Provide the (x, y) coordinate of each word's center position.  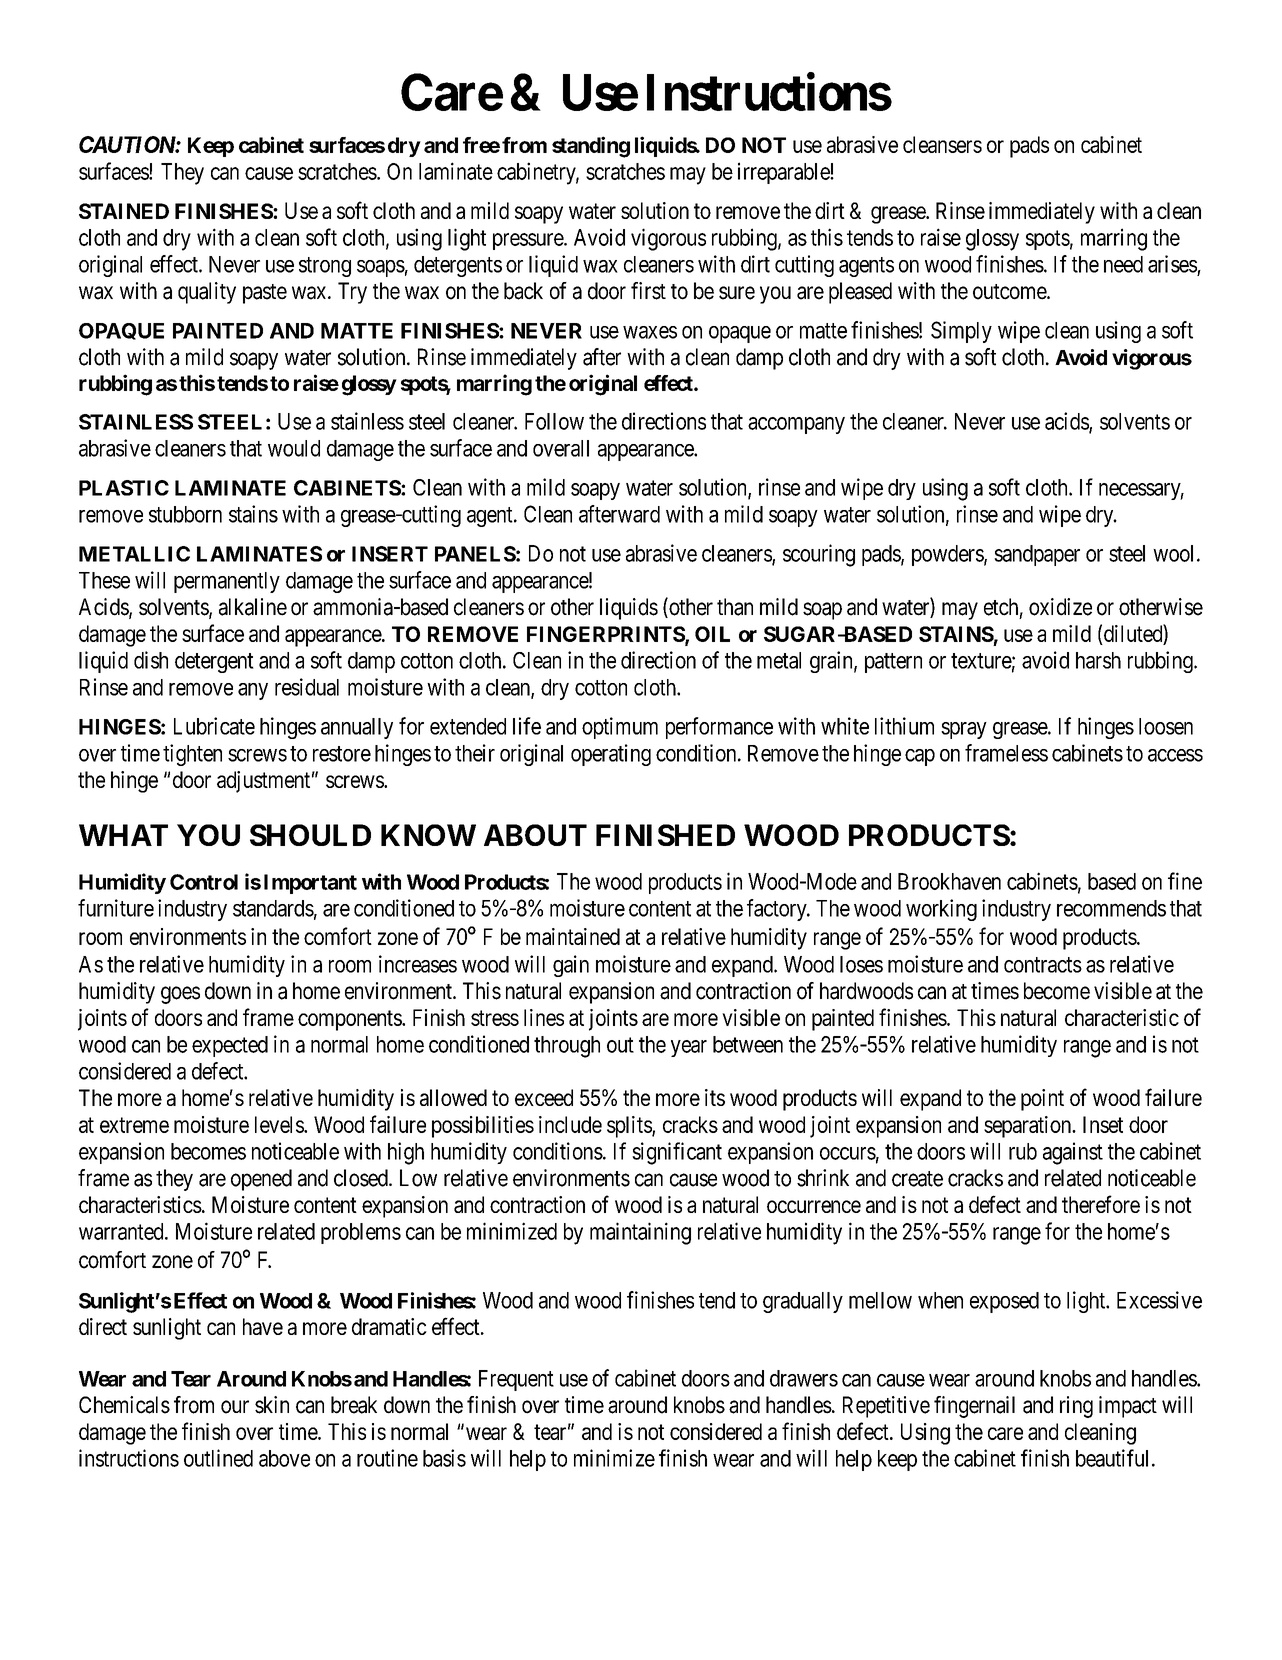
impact (1128, 1407)
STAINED (124, 211)
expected (230, 1046)
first (648, 291)
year (689, 1048)
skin (272, 1405)
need (1123, 264)
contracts (1043, 965)
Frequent (516, 1380)
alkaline (253, 607)
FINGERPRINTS (606, 635)
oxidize (1060, 607)
